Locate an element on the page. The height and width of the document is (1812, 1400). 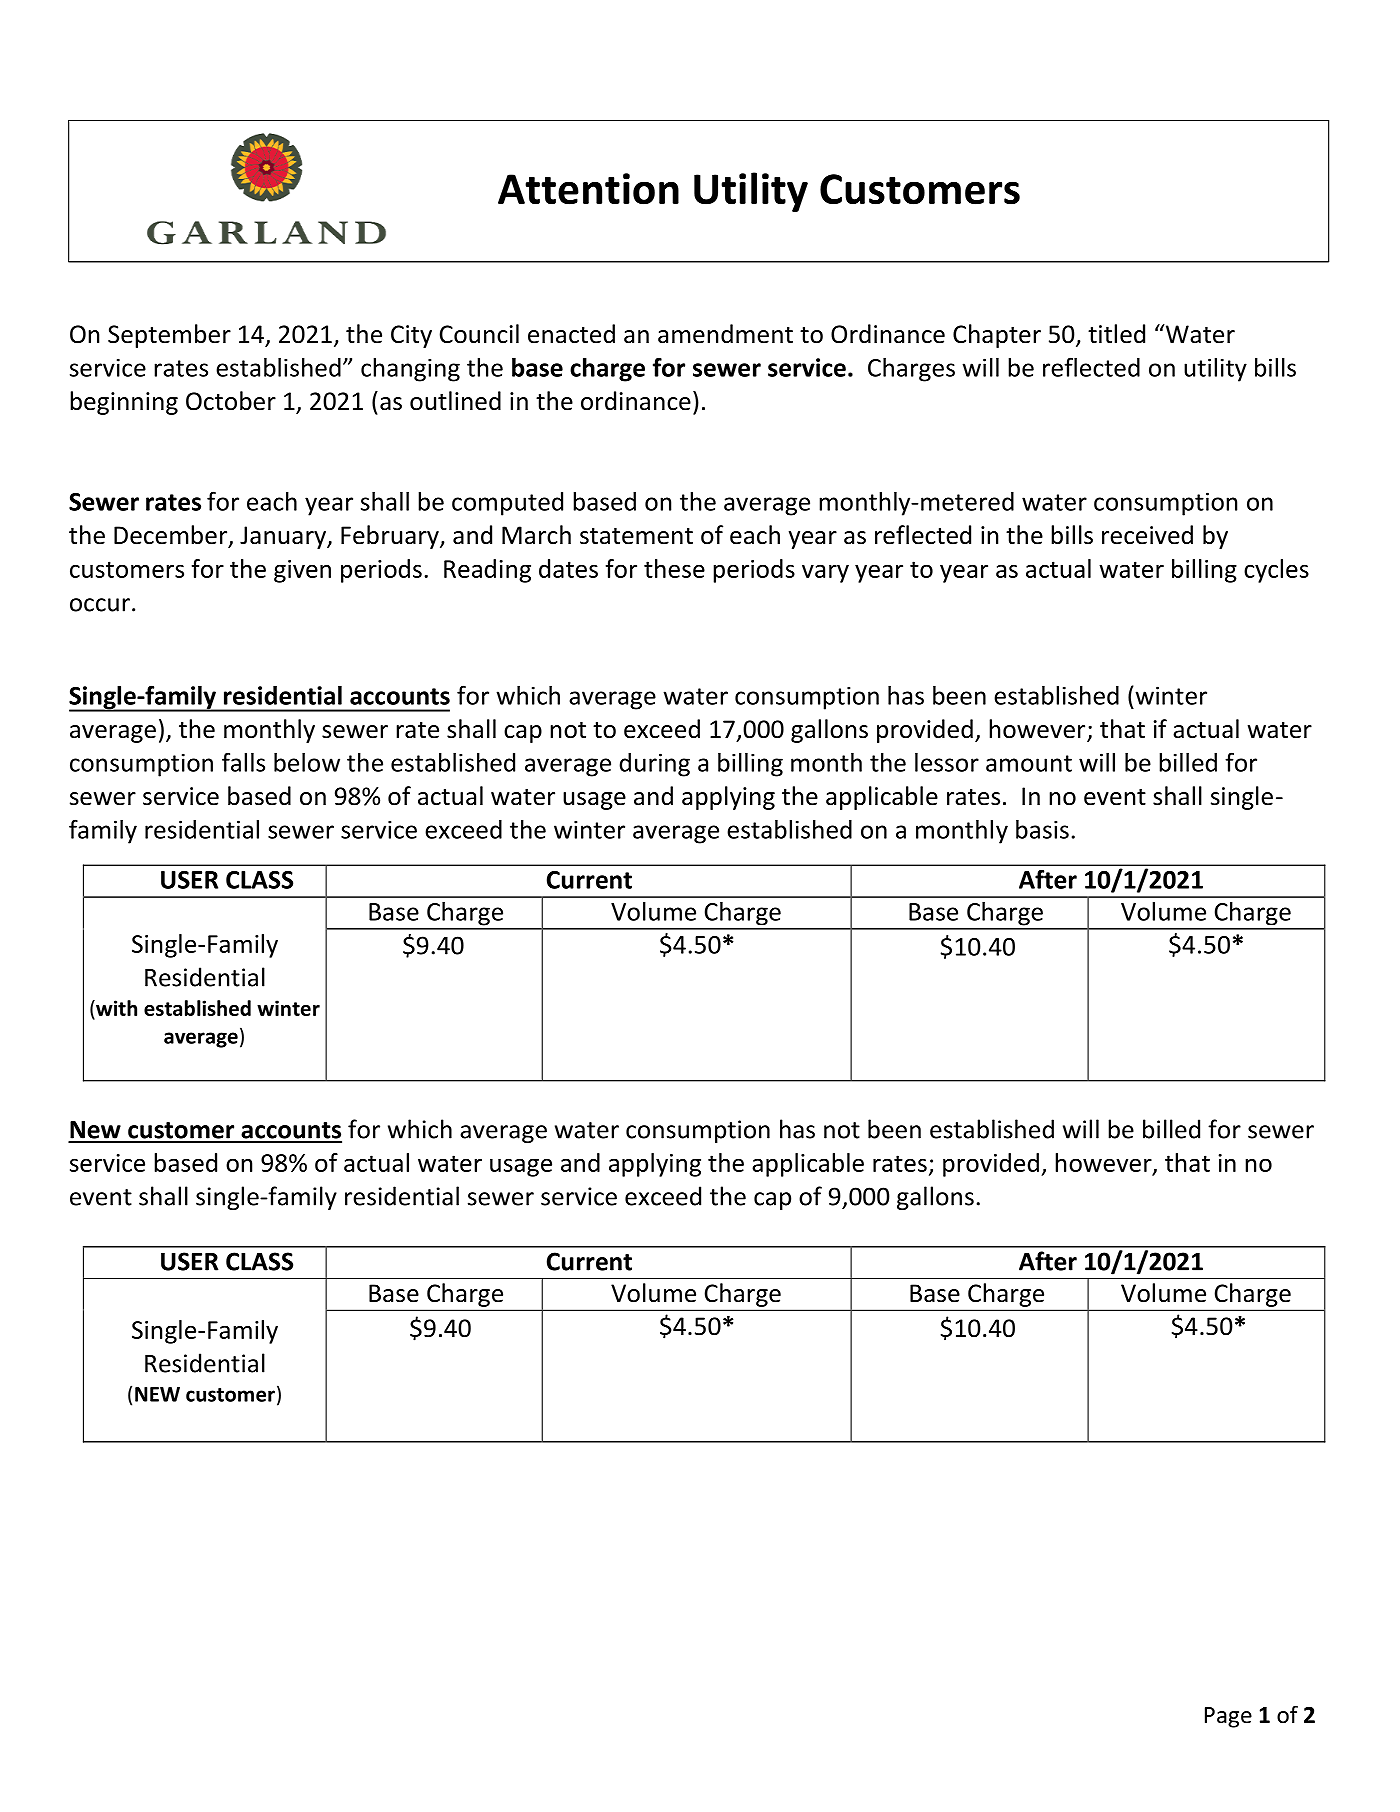
basis is located at coordinates (1042, 829).
